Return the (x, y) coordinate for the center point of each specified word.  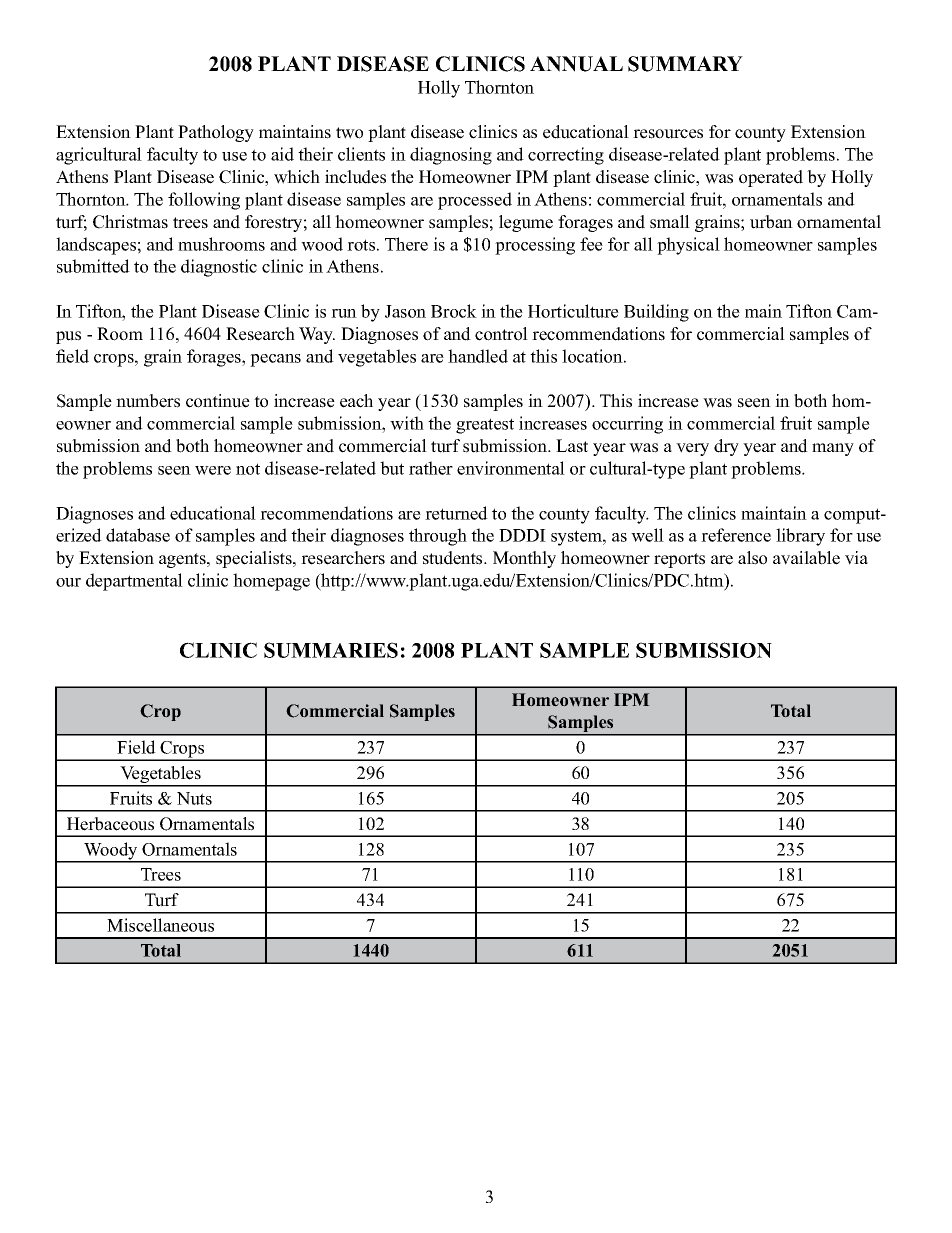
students (454, 558)
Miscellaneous (160, 925)
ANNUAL (576, 64)
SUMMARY (685, 64)
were (213, 470)
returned (456, 513)
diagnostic (219, 268)
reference (736, 535)
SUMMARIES (331, 650)
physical (688, 246)
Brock (454, 311)
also (752, 558)
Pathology (216, 133)
